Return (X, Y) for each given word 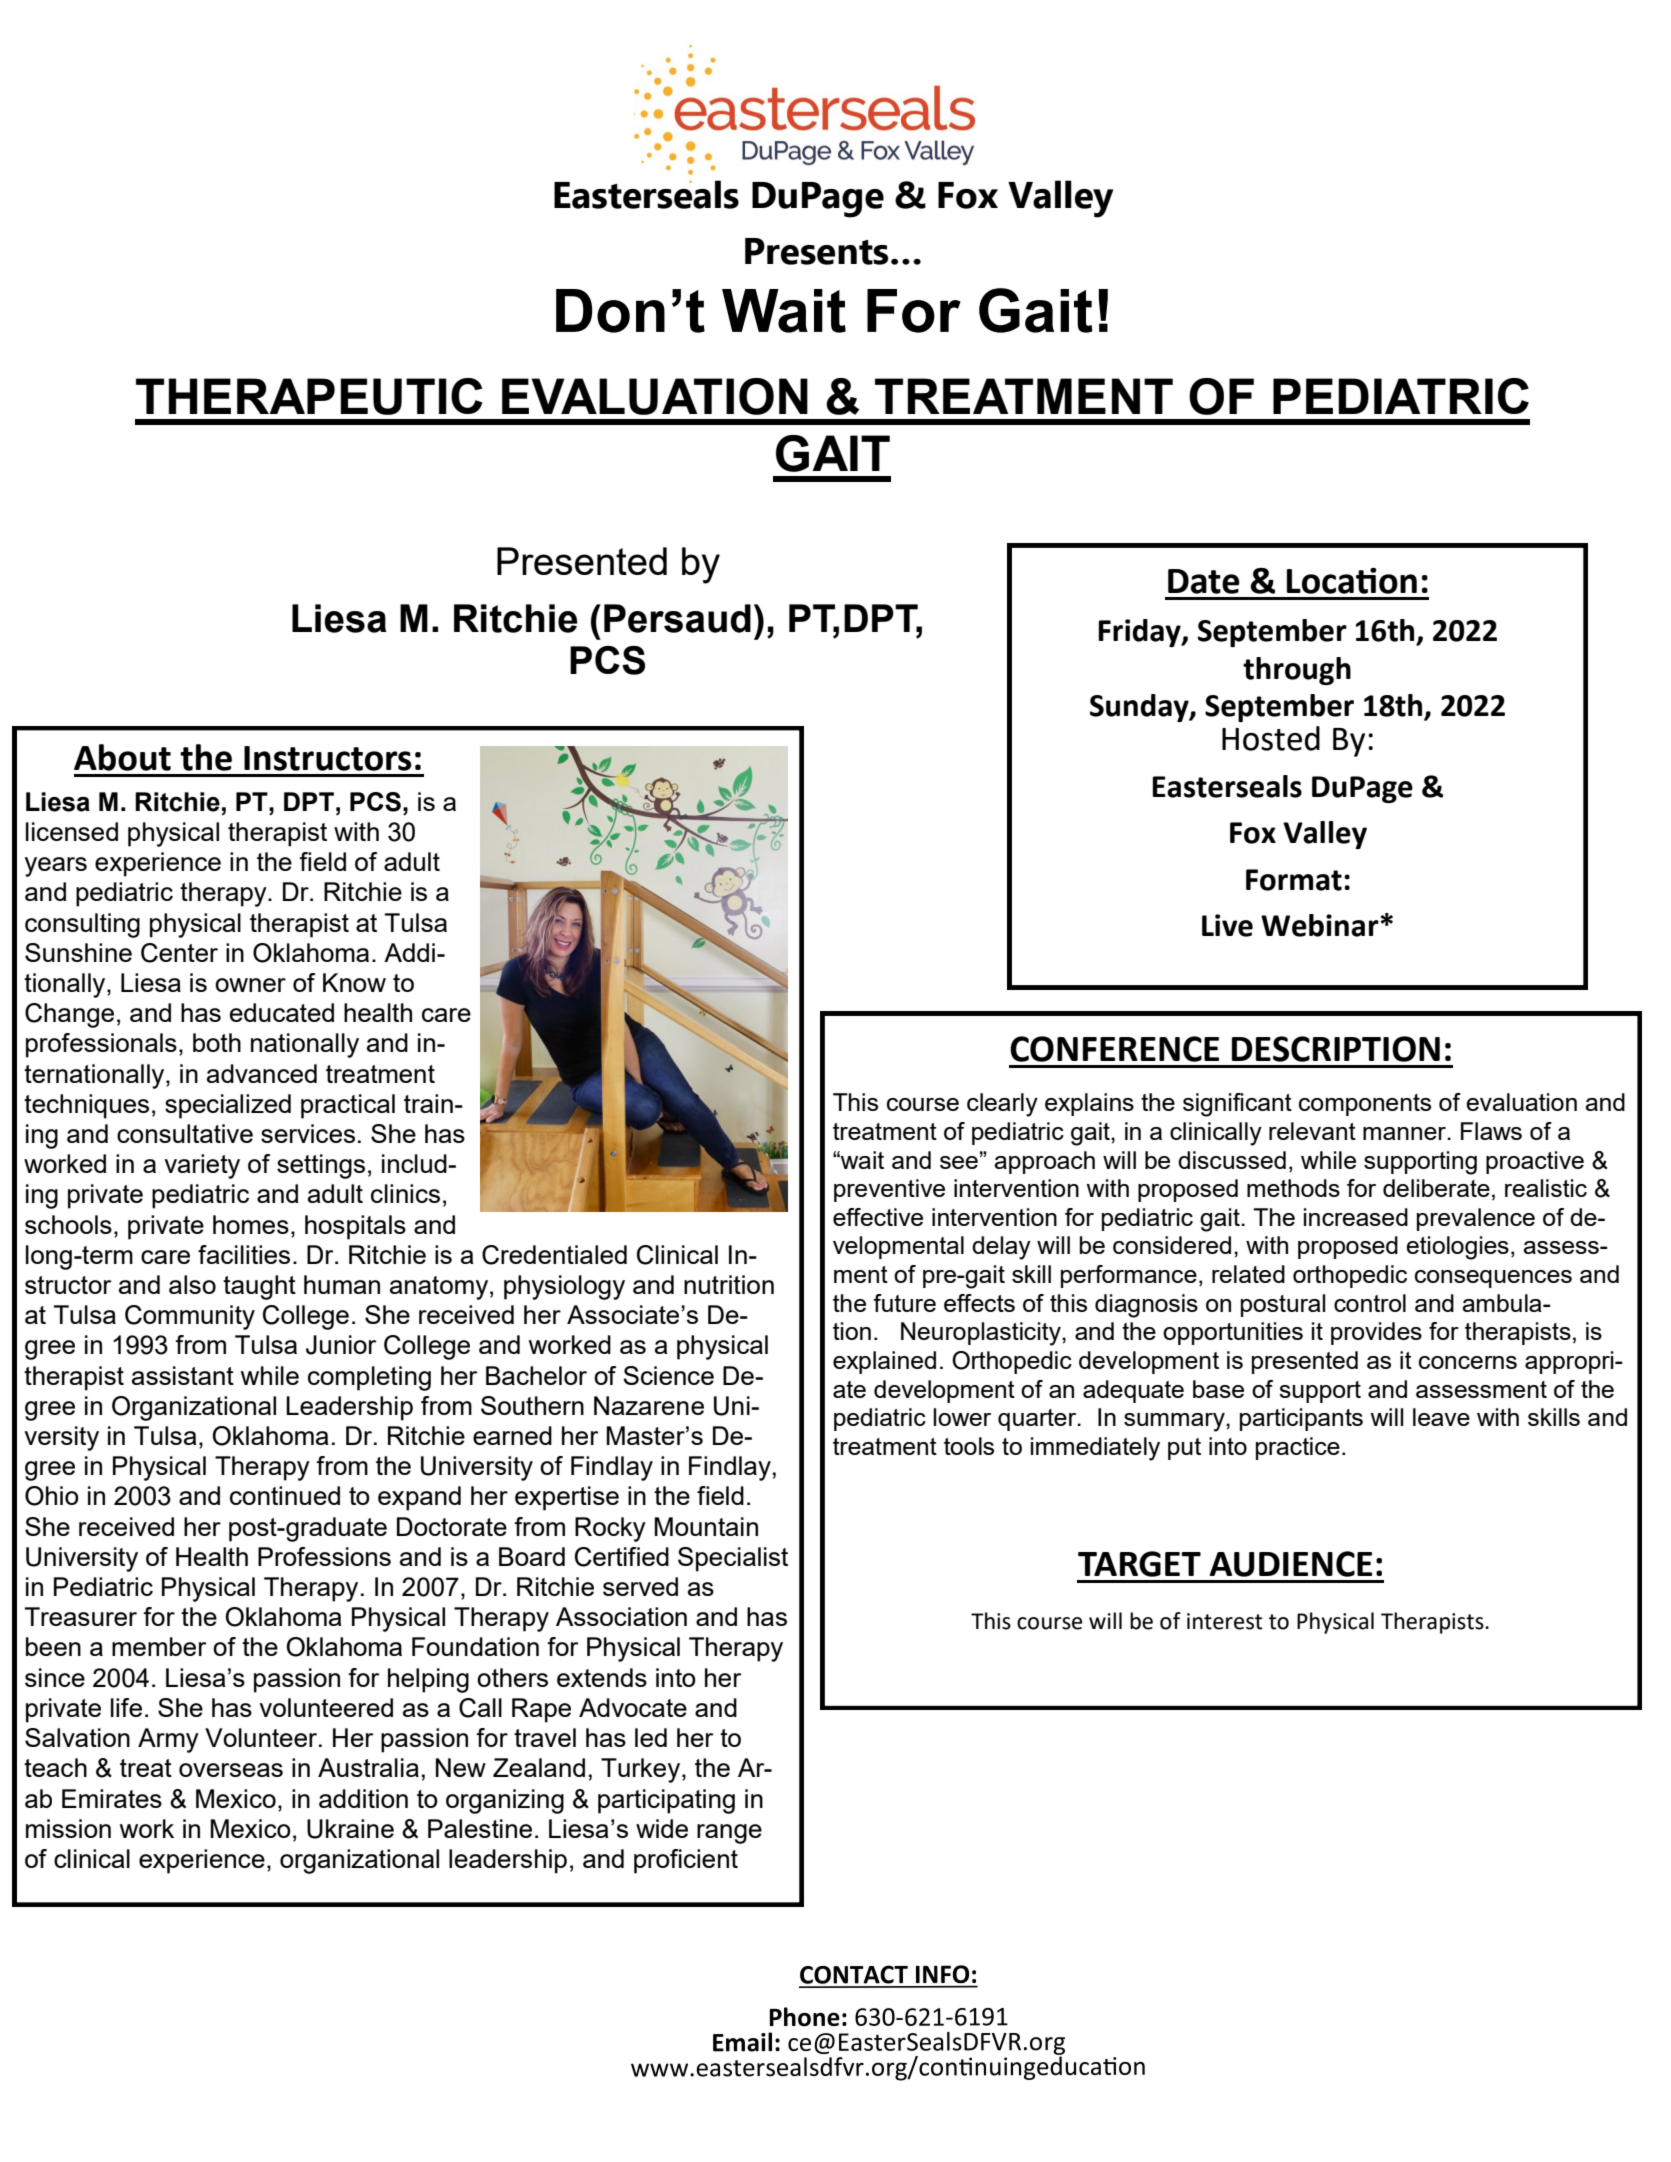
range (729, 1834)
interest (1225, 1621)
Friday (1140, 633)
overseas (231, 1770)
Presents (816, 251)
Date (1204, 581)
